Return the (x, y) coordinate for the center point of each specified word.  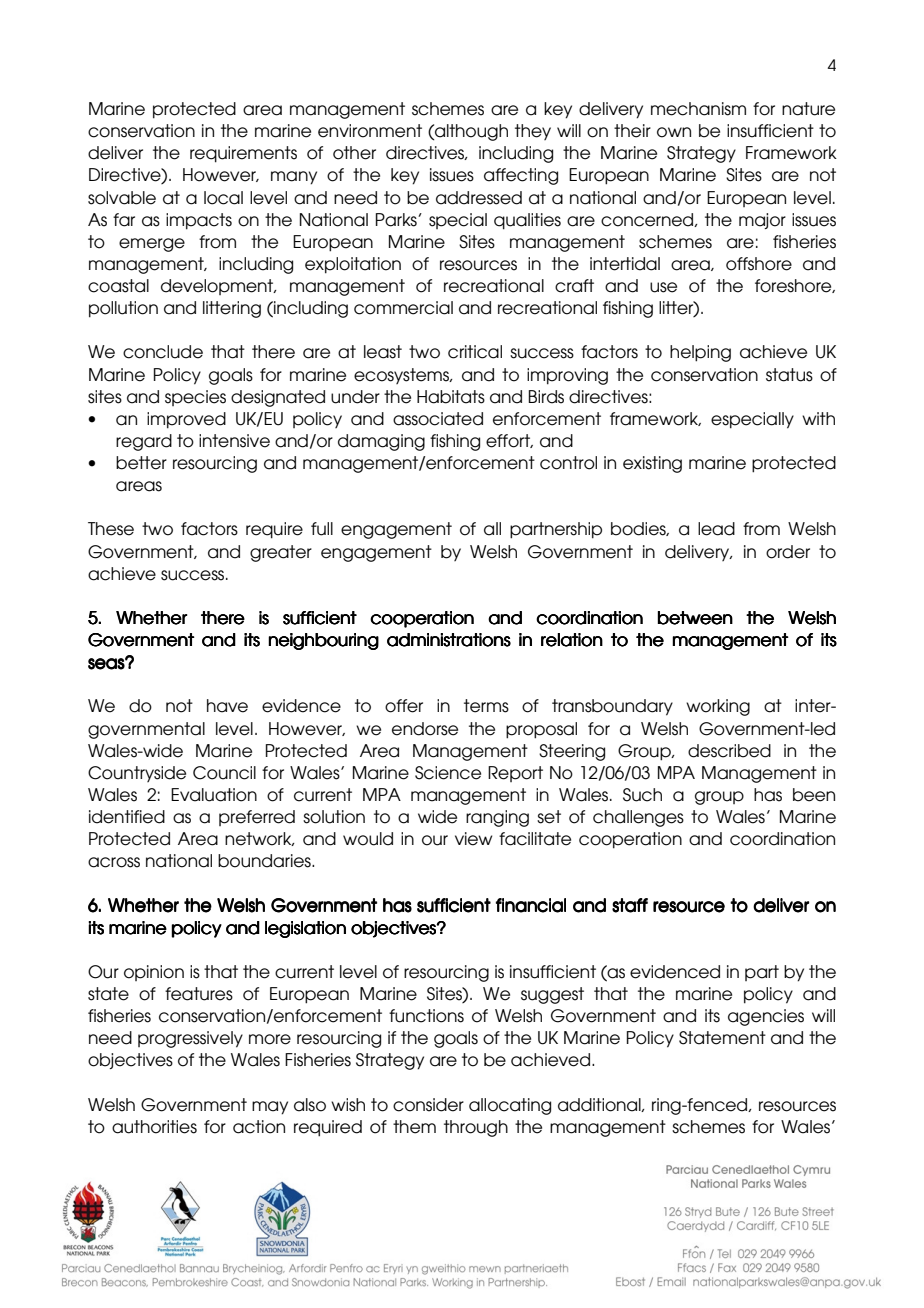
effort (509, 441)
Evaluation (214, 795)
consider (428, 1105)
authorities (154, 1127)
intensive (234, 441)
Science (448, 773)
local (223, 198)
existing (652, 464)
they (533, 132)
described (729, 751)
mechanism (698, 109)
